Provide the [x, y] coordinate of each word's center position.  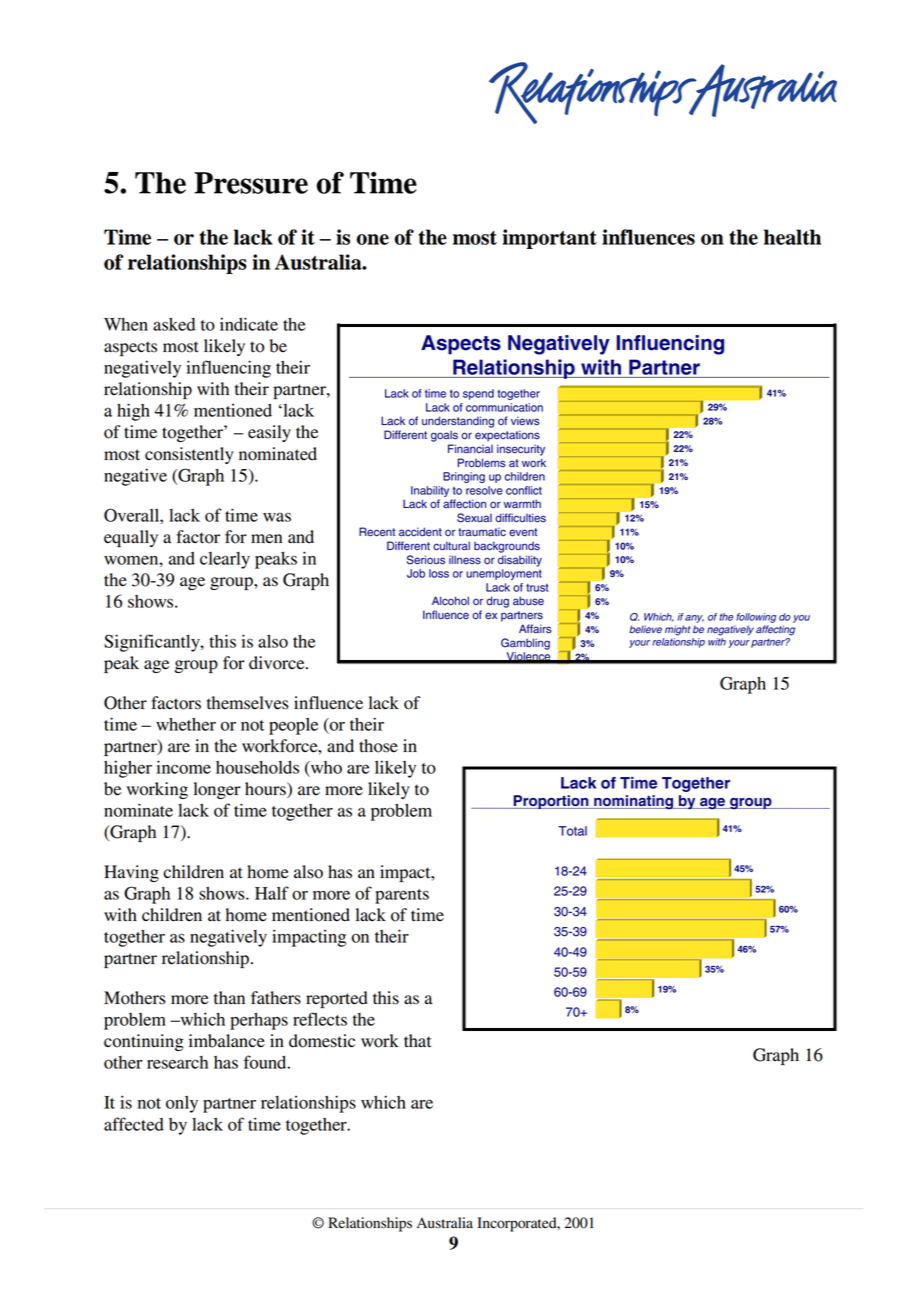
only [182, 1104]
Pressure [251, 183]
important [549, 239]
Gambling [525, 644]
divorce [278, 663]
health [792, 237]
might [677, 630]
